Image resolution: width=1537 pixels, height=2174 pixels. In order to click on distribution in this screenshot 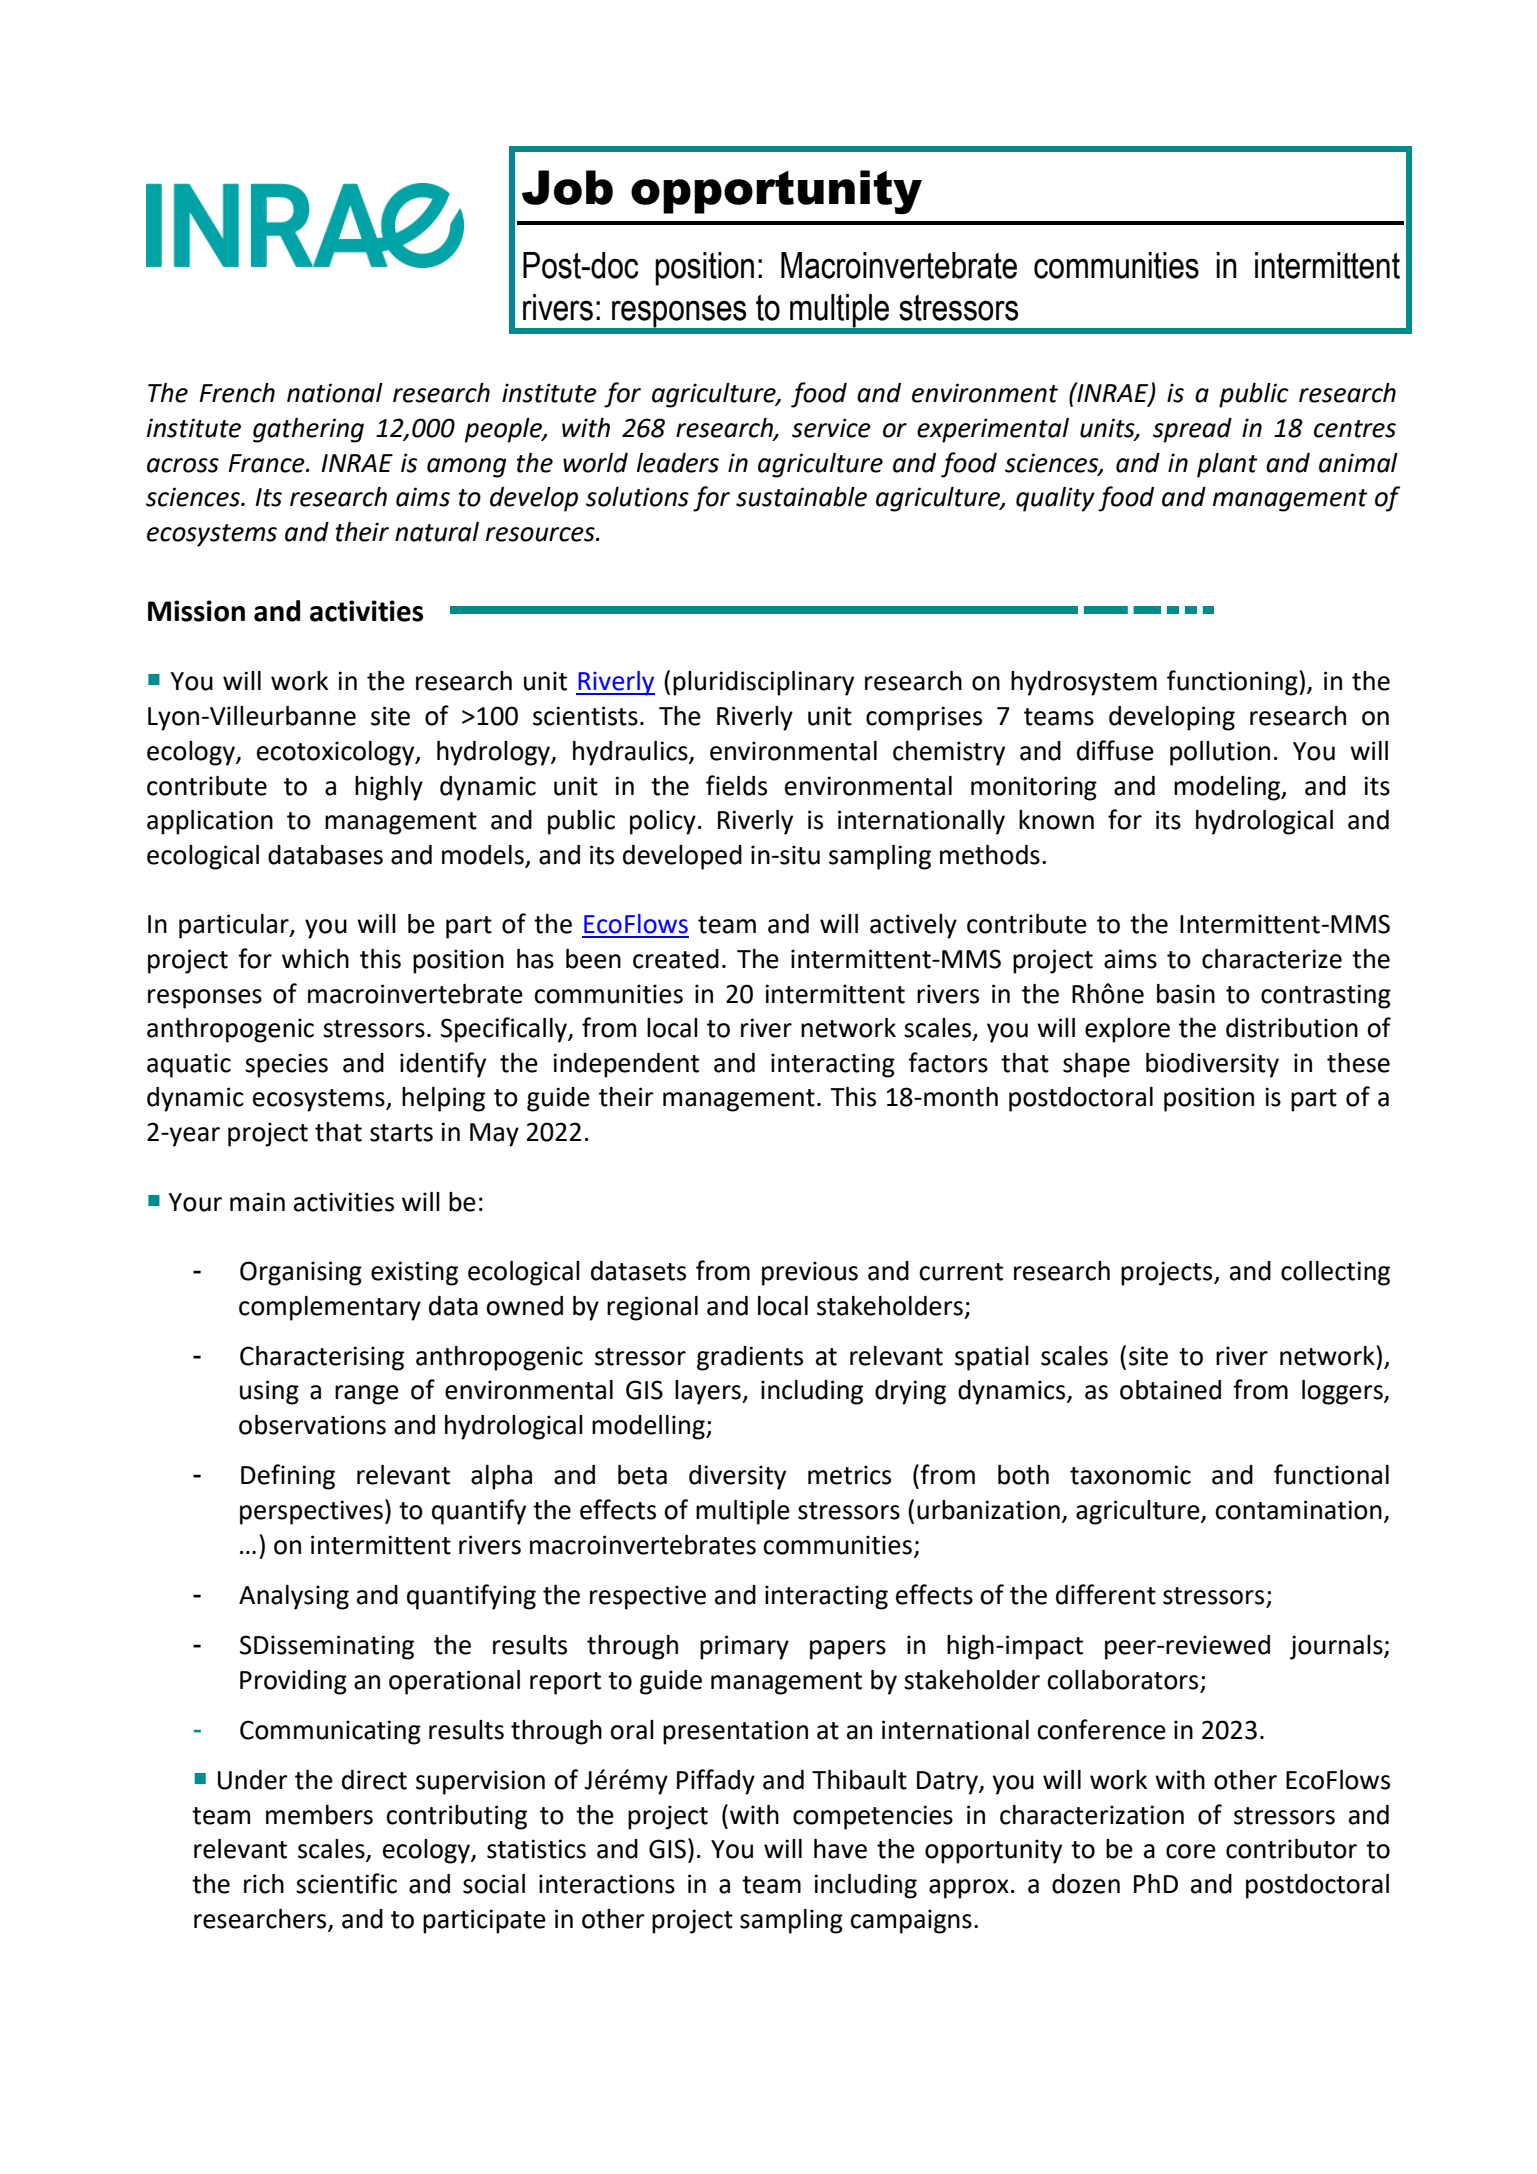, I will do `click(1292, 1028)`.
